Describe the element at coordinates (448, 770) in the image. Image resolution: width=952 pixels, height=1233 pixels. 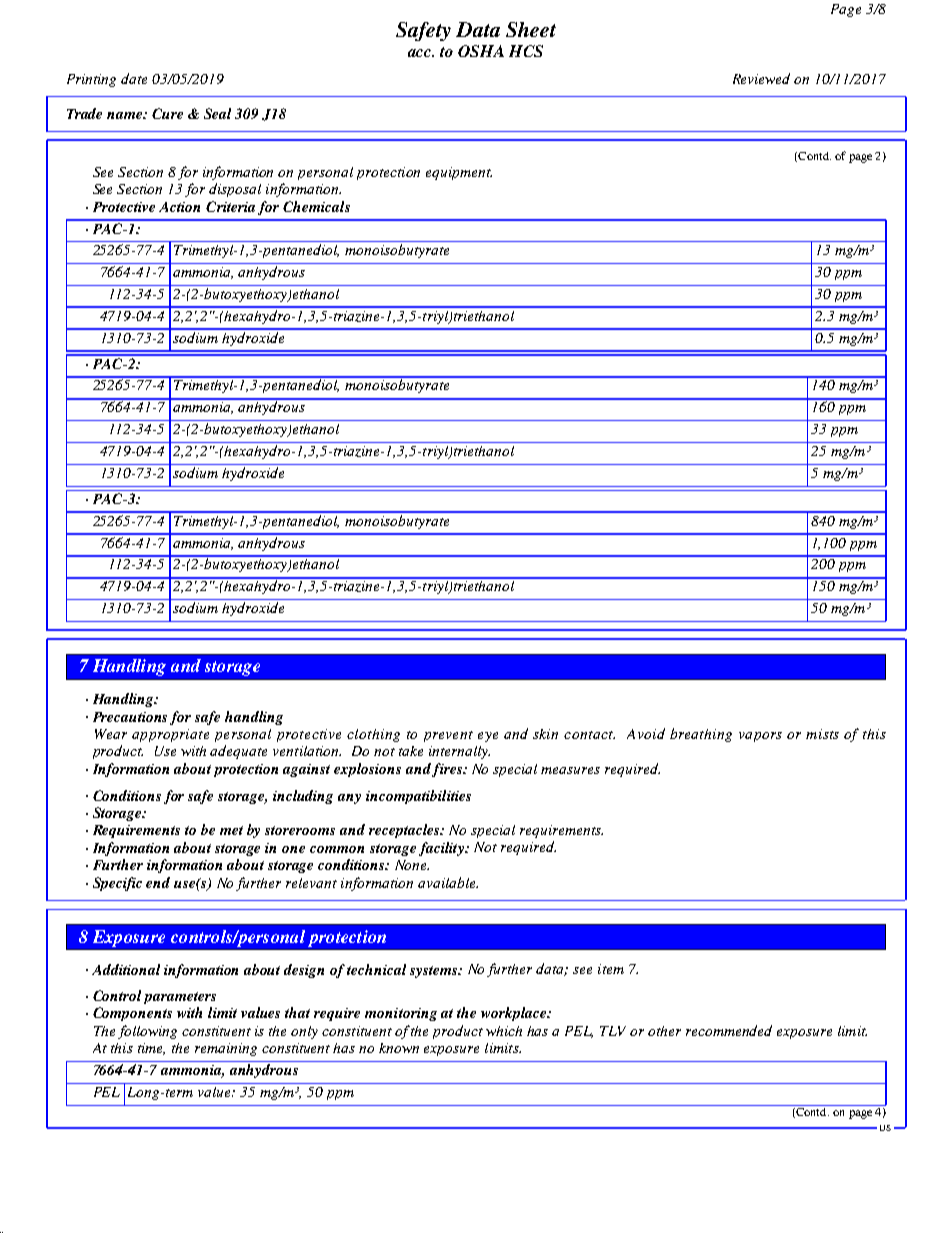
I see `fires` at that location.
